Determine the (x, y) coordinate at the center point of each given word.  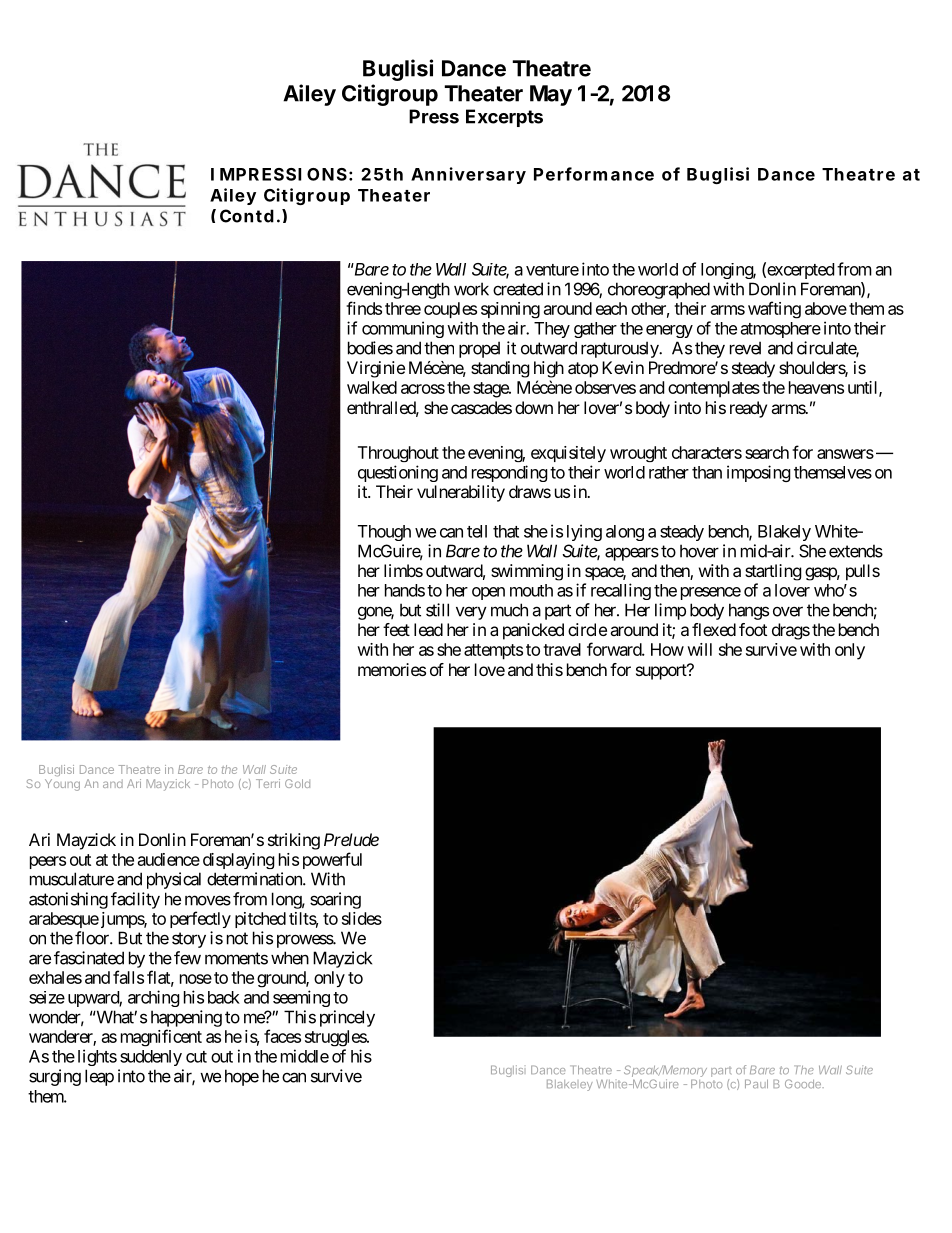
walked (372, 387)
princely (347, 1018)
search (767, 452)
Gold (297, 783)
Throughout (398, 454)
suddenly (151, 1058)
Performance (594, 174)
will (699, 649)
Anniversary (468, 175)
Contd (247, 216)
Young (62, 785)
